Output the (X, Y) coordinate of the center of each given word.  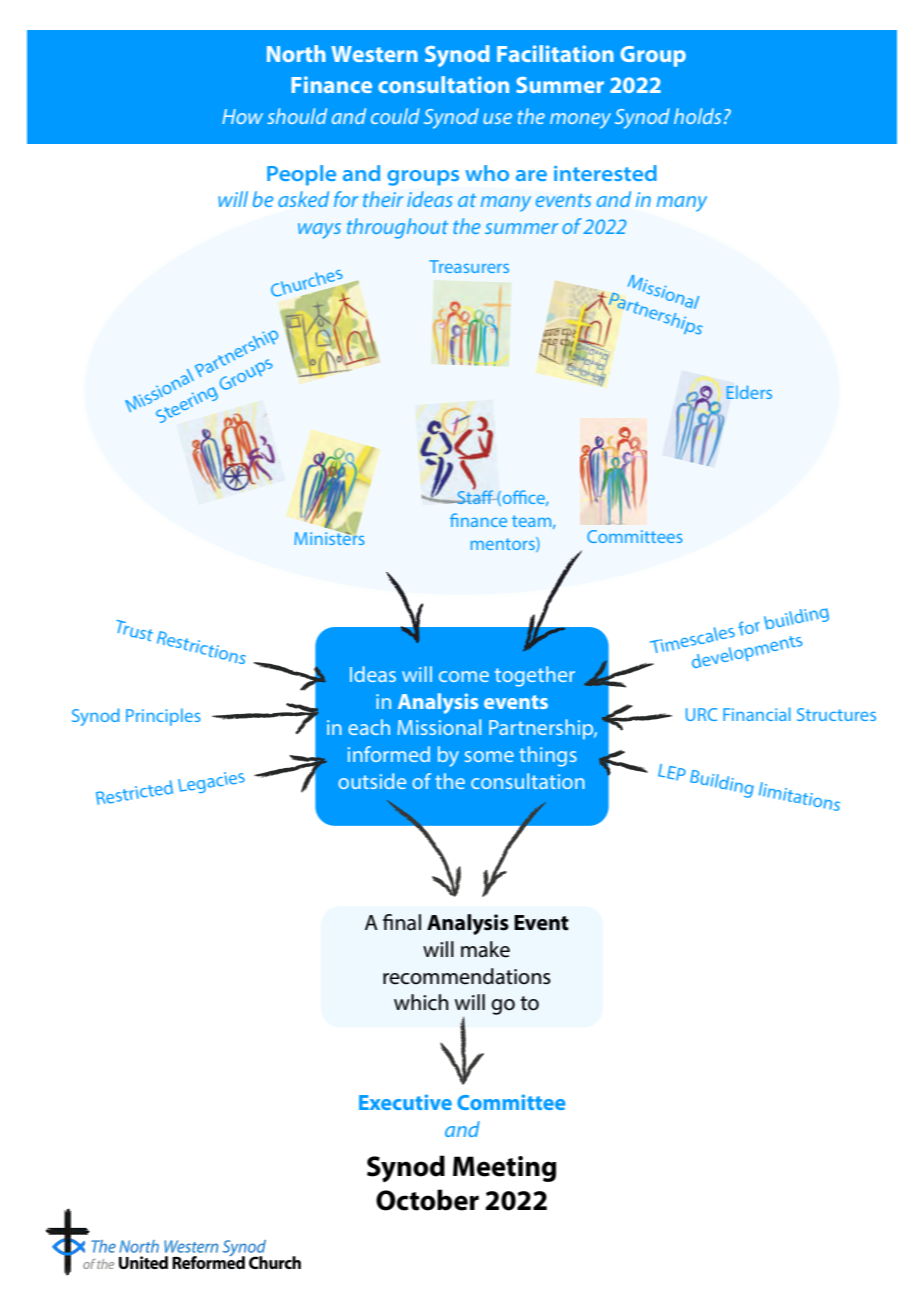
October (427, 1200)
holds (697, 116)
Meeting (504, 1169)
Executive (405, 1102)
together (535, 676)
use (497, 118)
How (242, 116)
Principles (163, 717)
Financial (757, 714)
